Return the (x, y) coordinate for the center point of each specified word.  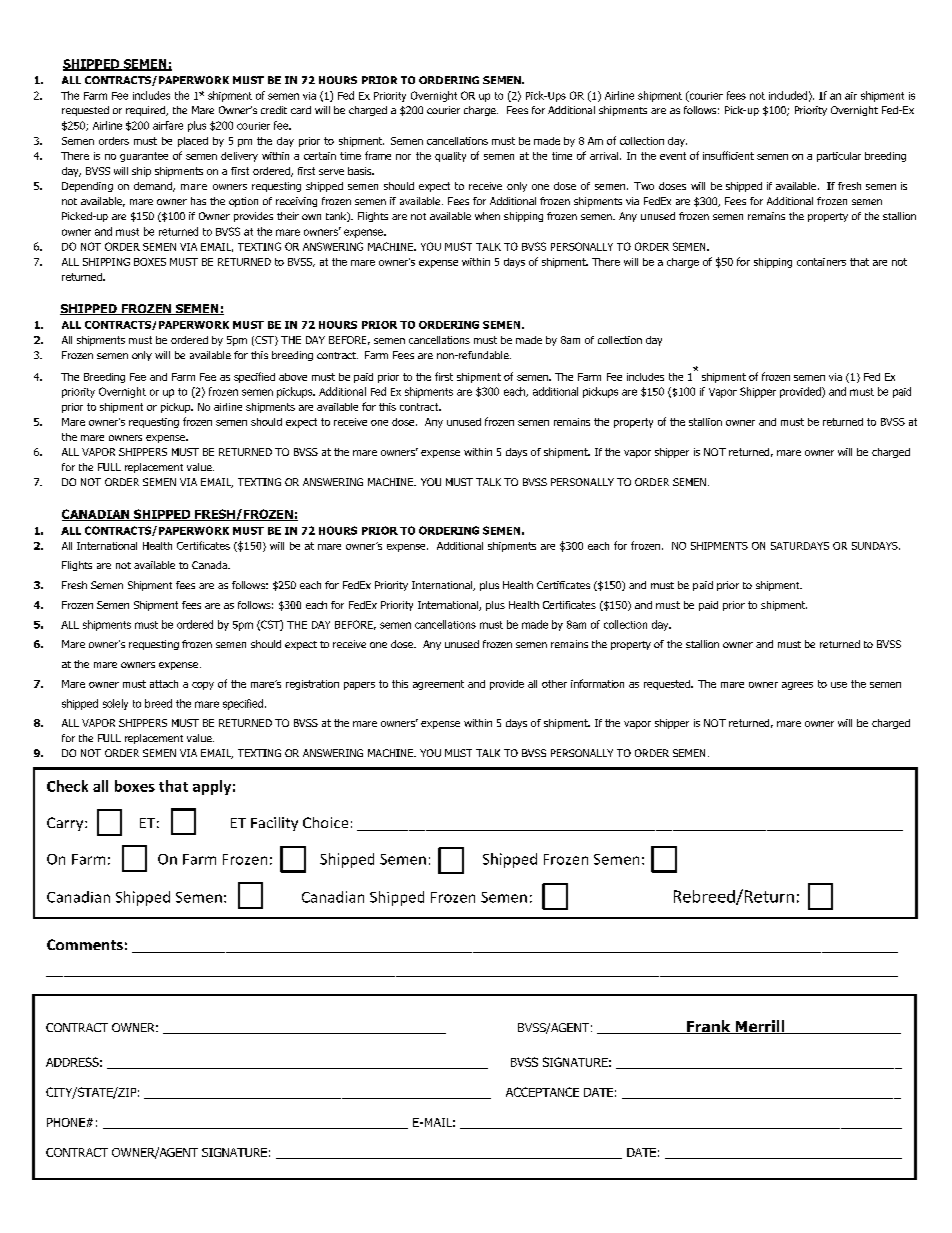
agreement (438, 685)
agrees (797, 686)
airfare (168, 125)
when (487, 216)
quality (450, 157)
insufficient (728, 155)
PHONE (66, 1122)
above (293, 377)
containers (821, 262)
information (597, 683)
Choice (325, 822)
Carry (66, 824)
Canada (211, 565)
